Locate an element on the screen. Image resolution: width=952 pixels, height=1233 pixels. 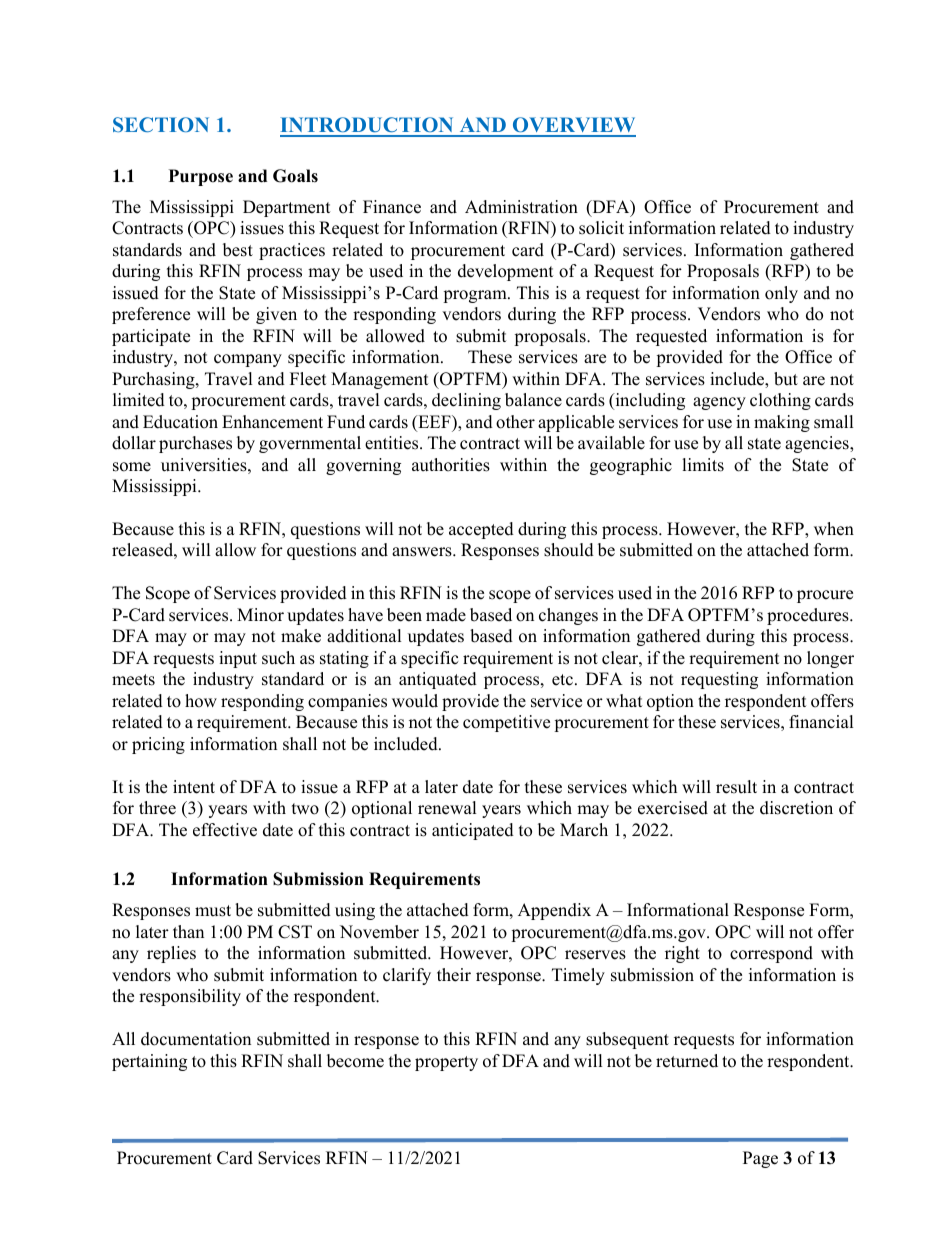
solicit is located at coordinates (601, 228).
